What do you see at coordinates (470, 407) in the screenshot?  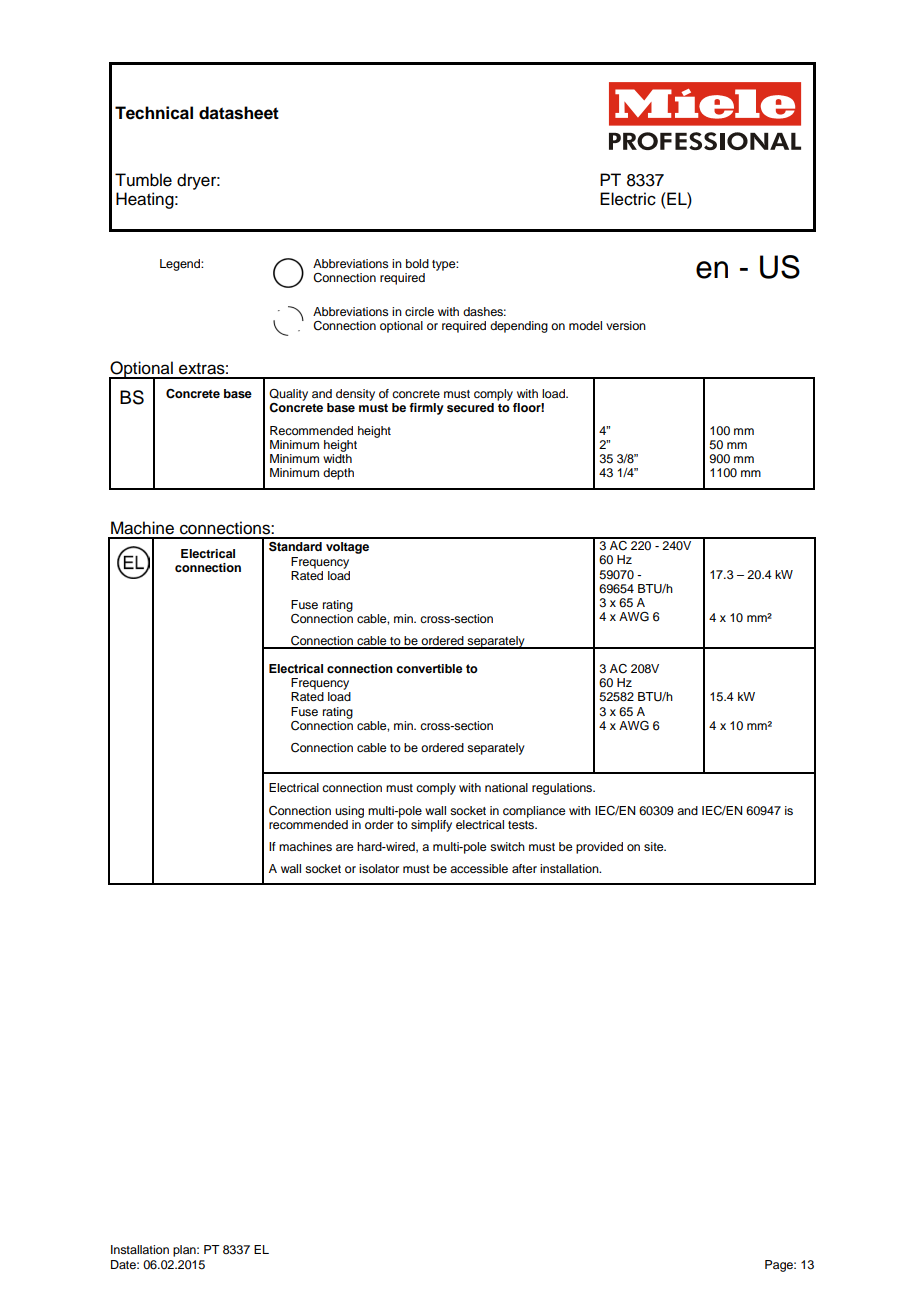 I see `secured` at bounding box center [470, 407].
